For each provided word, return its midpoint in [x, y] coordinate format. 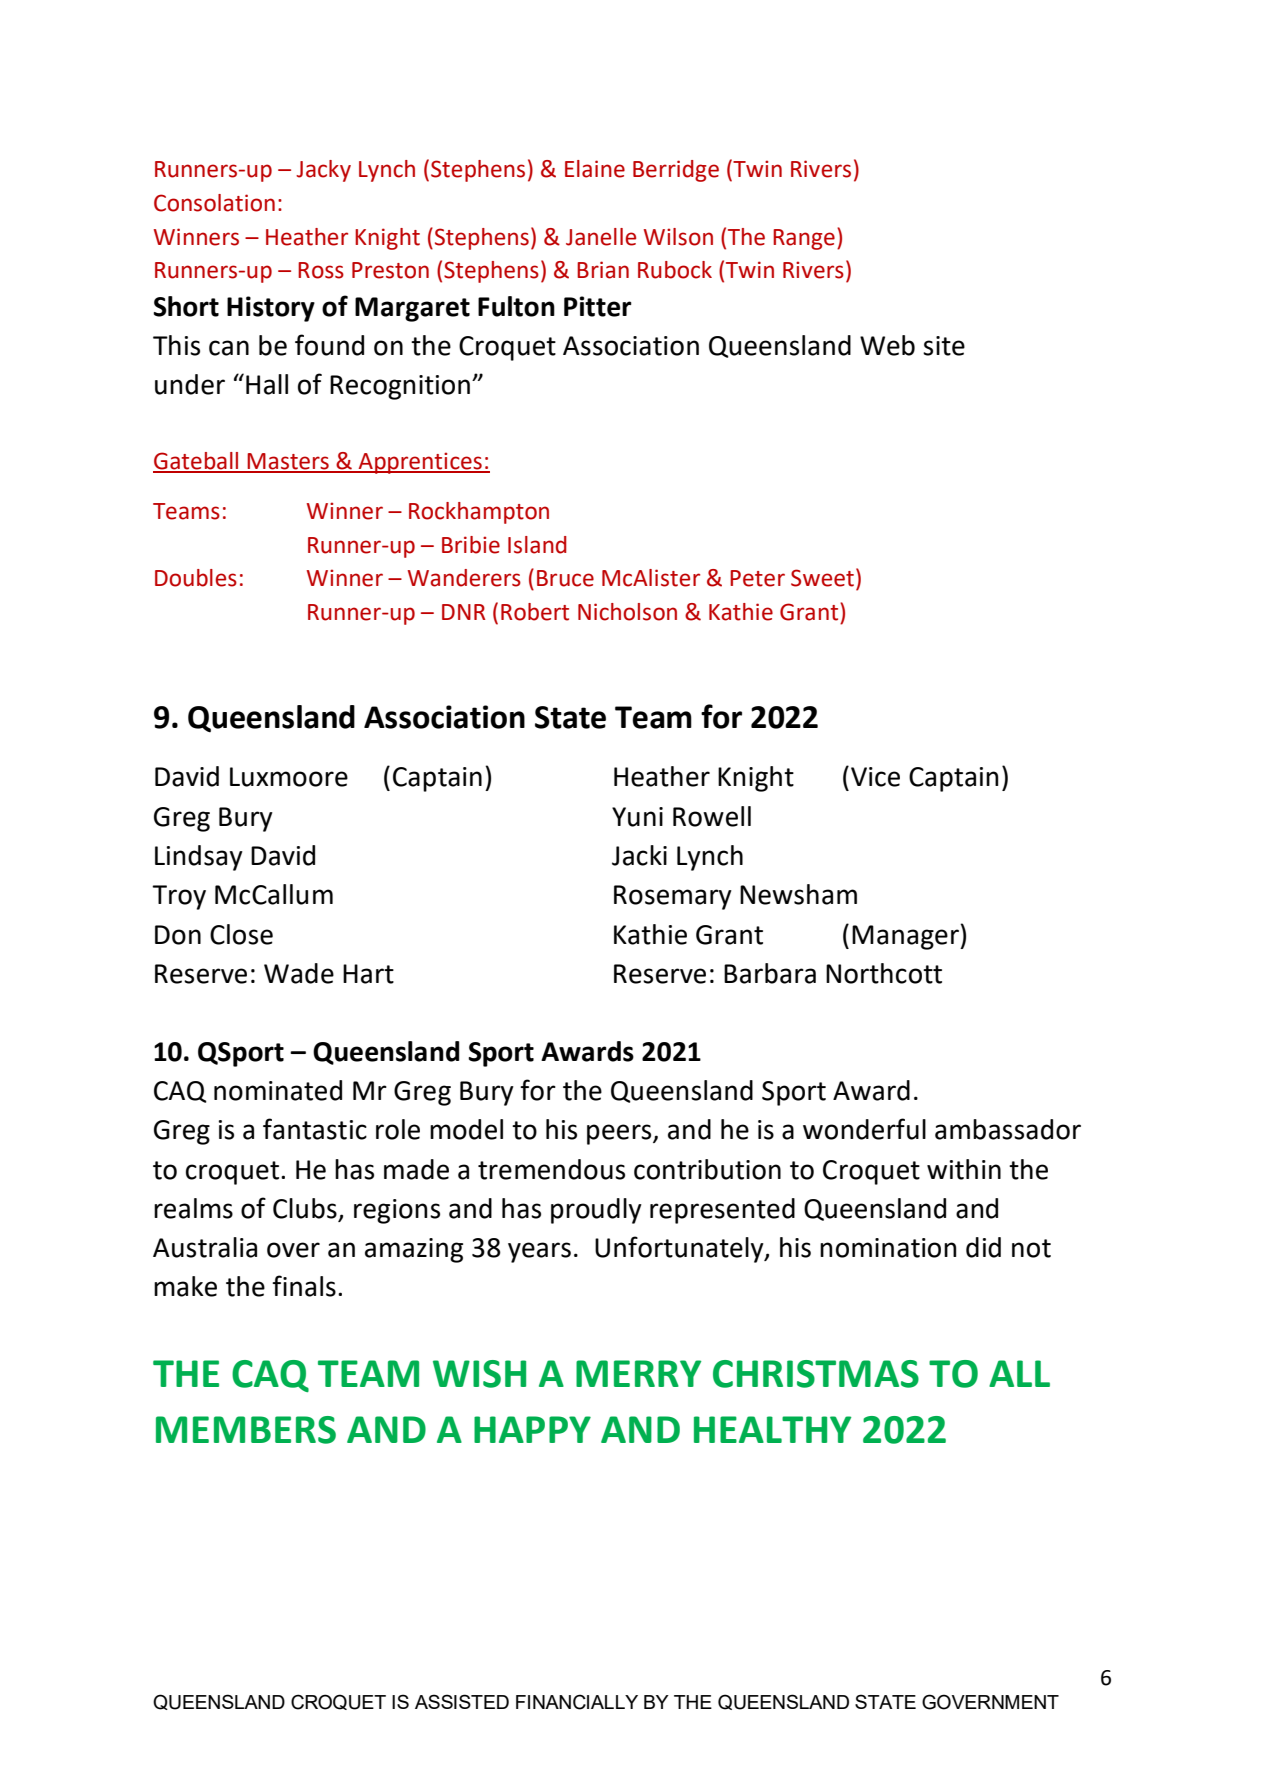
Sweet [822, 578]
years [539, 1252]
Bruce [565, 578]
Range [804, 239]
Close [241, 934]
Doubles [196, 578]
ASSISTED [462, 1701]
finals [304, 1286]
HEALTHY [772, 1429]
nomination [888, 1248]
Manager [906, 937]
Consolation [214, 203]
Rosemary [673, 897]
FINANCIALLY [577, 1702]
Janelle [601, 237]
